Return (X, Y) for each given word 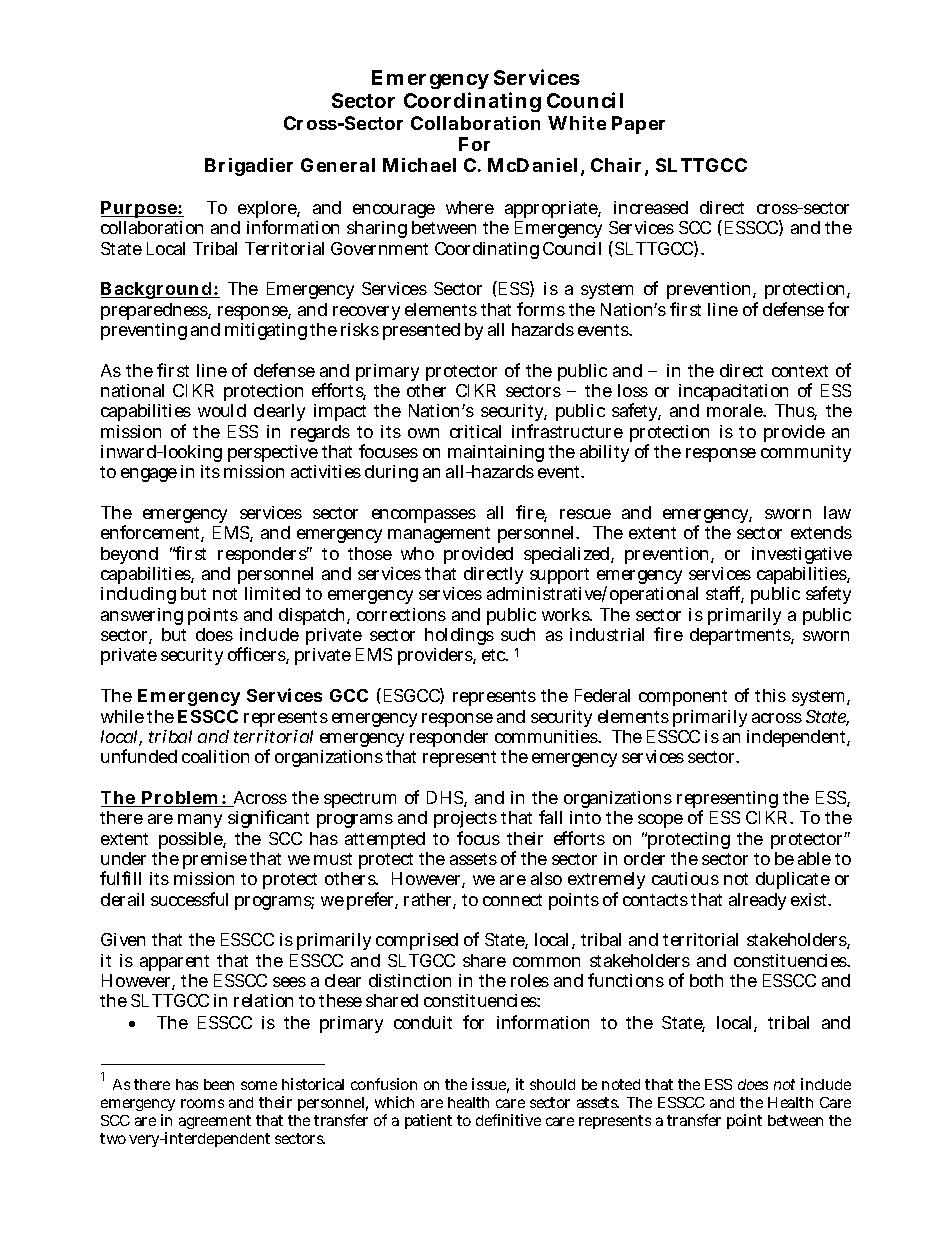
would (222, 410)
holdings (459, 638)
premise (215, 860)
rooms (202, 1103)
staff (725, 594)
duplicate (793, 880)
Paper (638, 125)
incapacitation (733, 392)
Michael (419, 165)
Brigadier (249, 167)
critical (475, 431)
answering (142, 616)
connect (512, 900)
